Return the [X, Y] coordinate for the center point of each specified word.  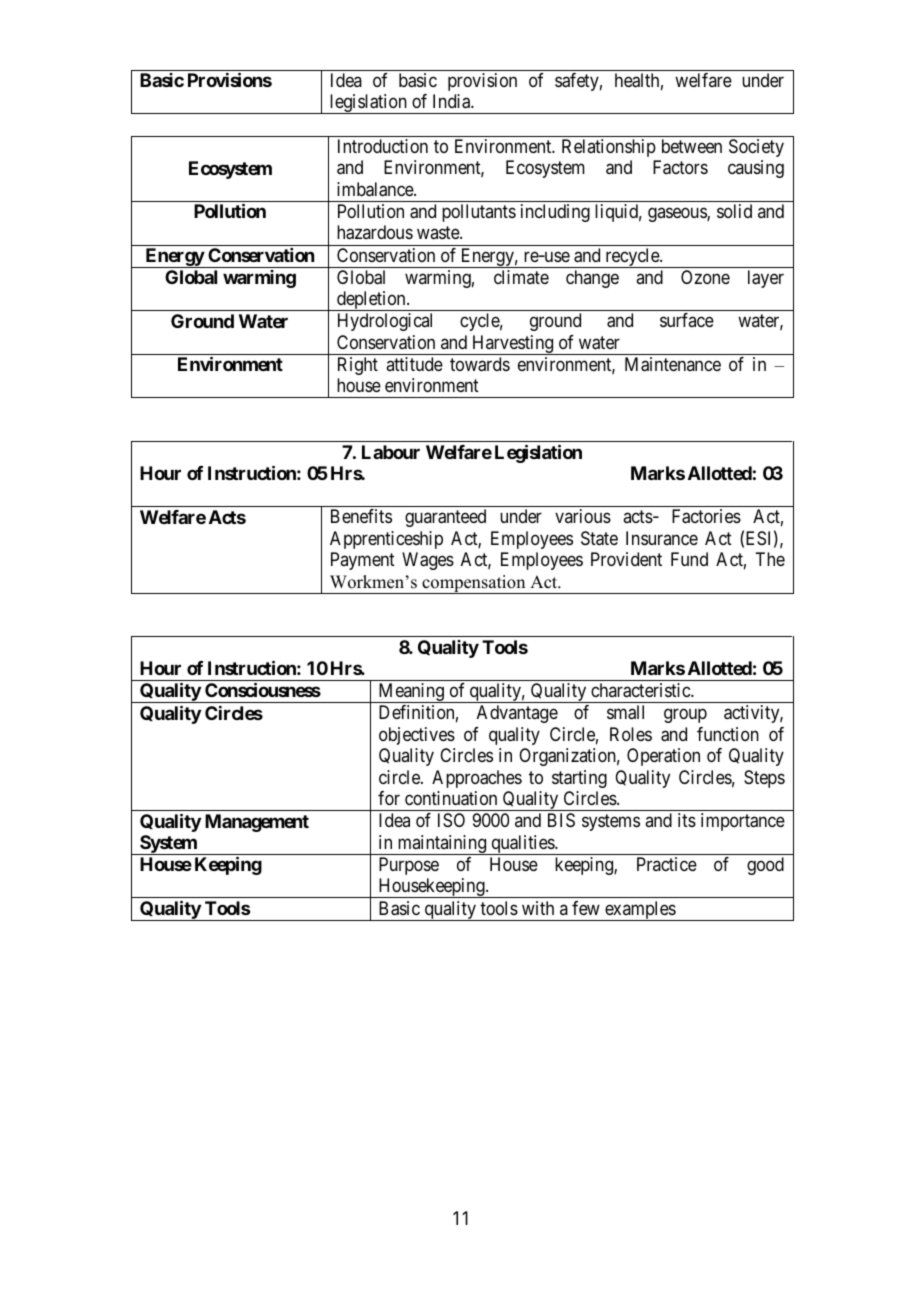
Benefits [361, 516]
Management [257, 823]
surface [687, 320]
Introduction [383, 146]
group [685, 716]
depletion [371, 301]
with [538, 908]
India [452, 101]
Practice [667, 864]
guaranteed [445, 518]
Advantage [517, 714]
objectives [417, 736]
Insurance [662, 538]
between [692, 146]
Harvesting [513, 345]
